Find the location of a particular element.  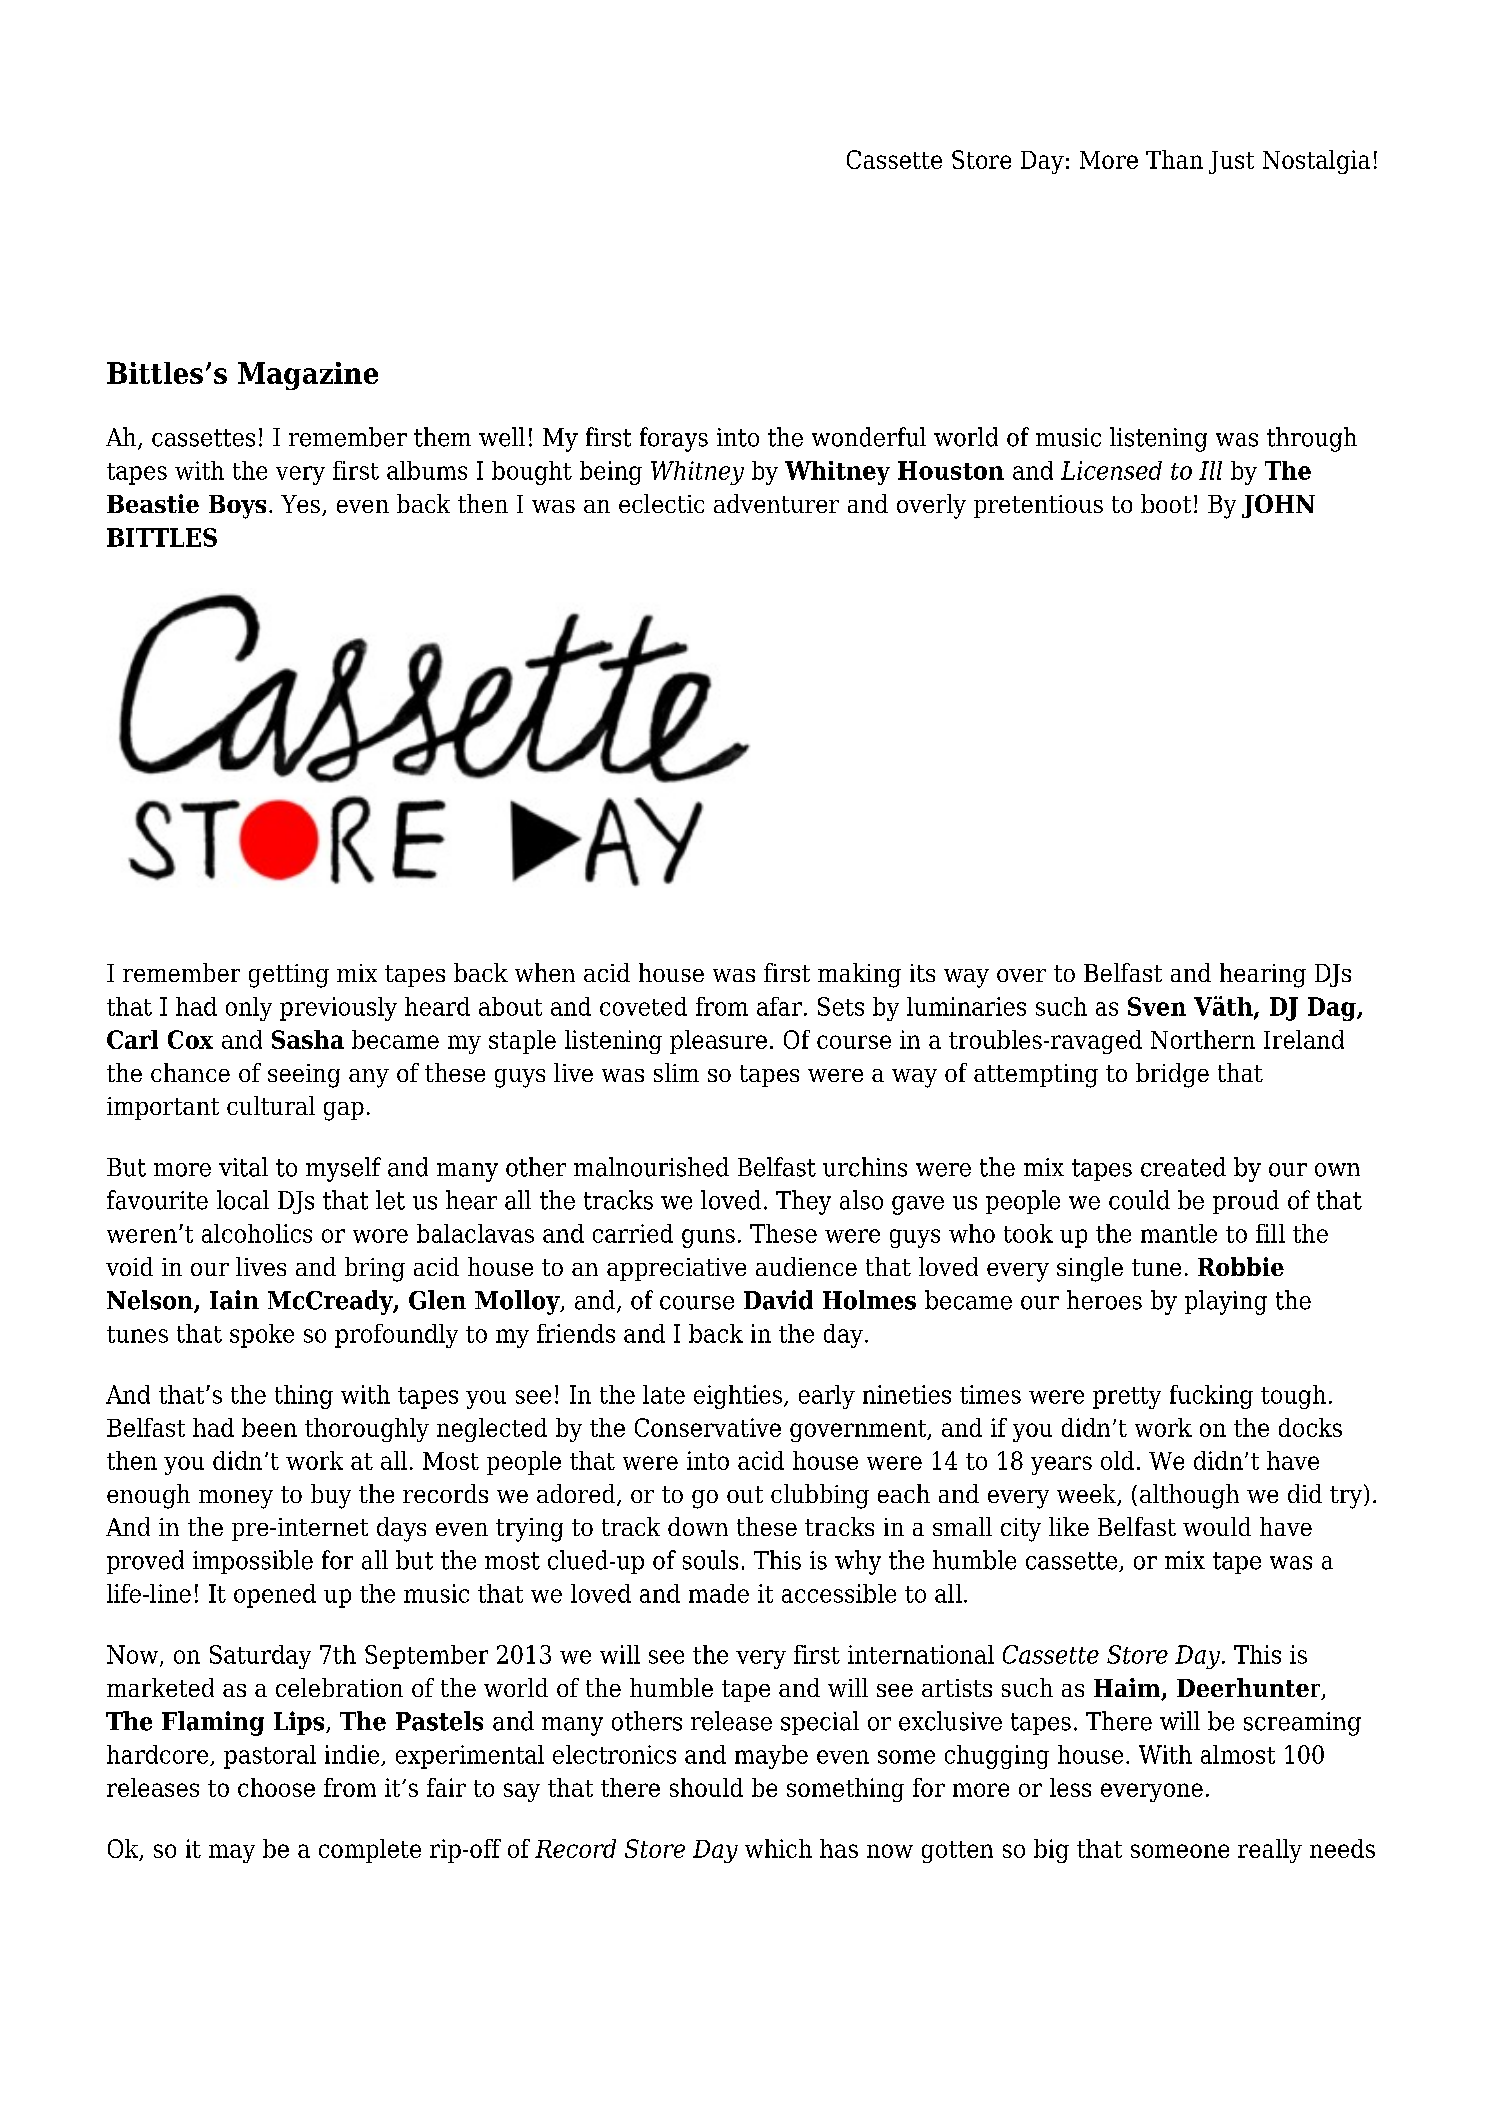

Robbie is located at coordinates (1241, 1266).
